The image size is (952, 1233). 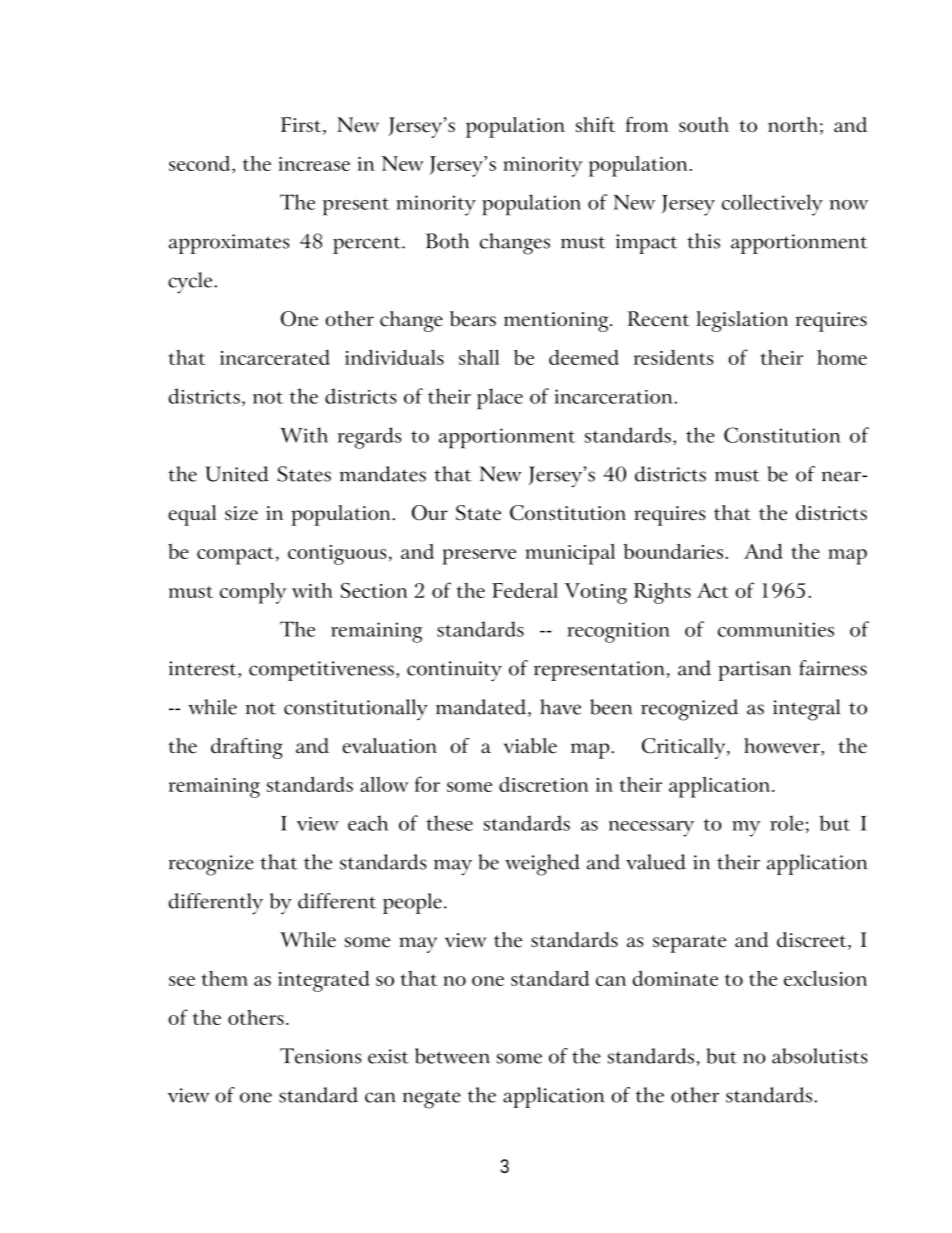 What do you see at coordinates (237, 474) in the screenshot?
I see `United` at bounding box center [237, 474].
